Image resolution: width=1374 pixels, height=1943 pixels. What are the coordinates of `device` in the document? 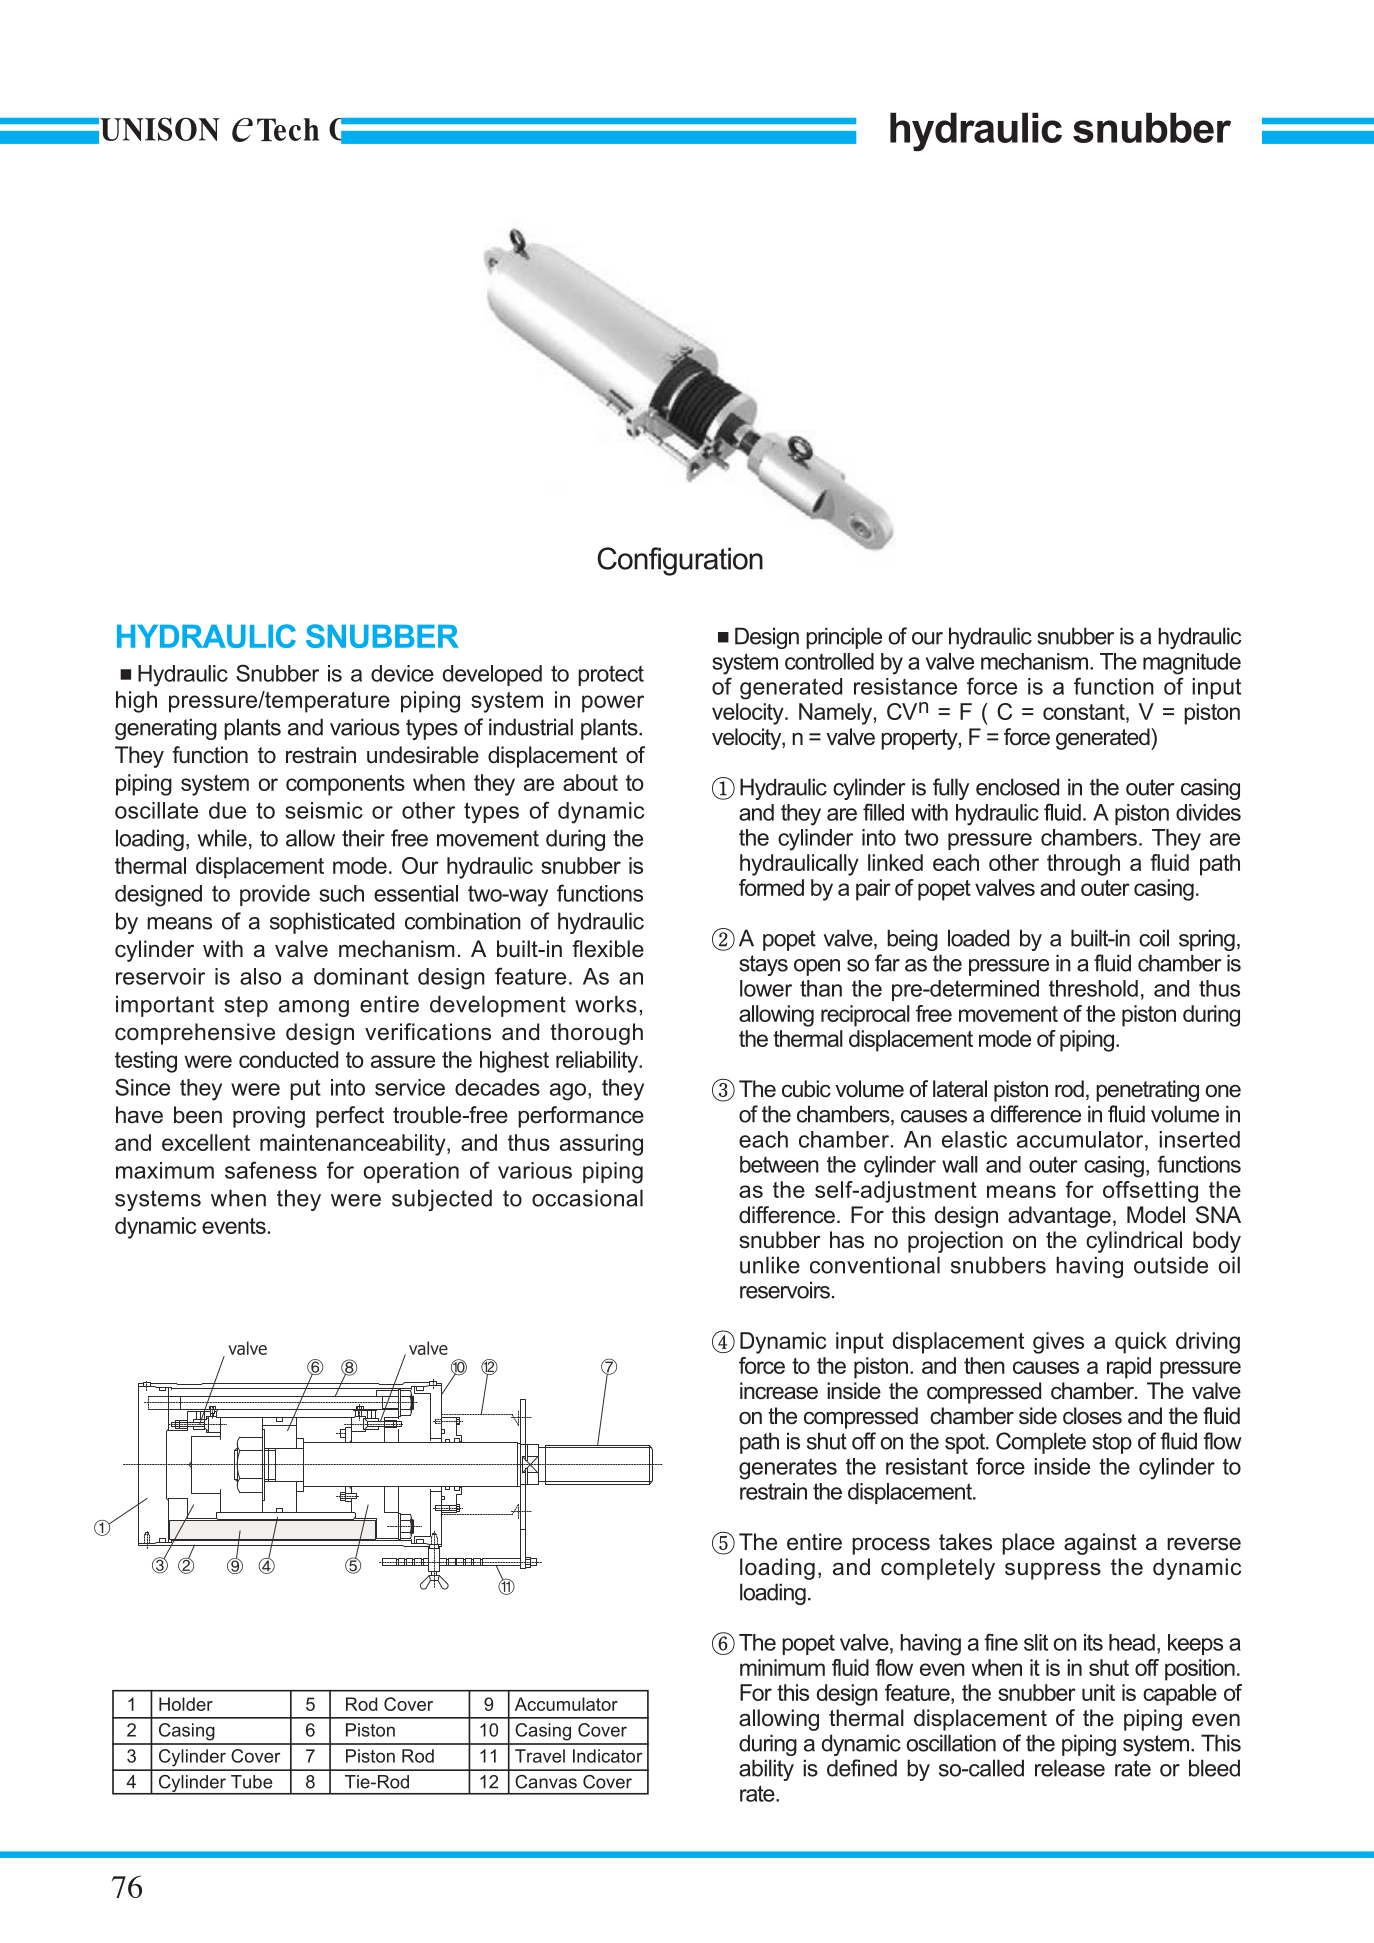 It's located at (402, 673).
